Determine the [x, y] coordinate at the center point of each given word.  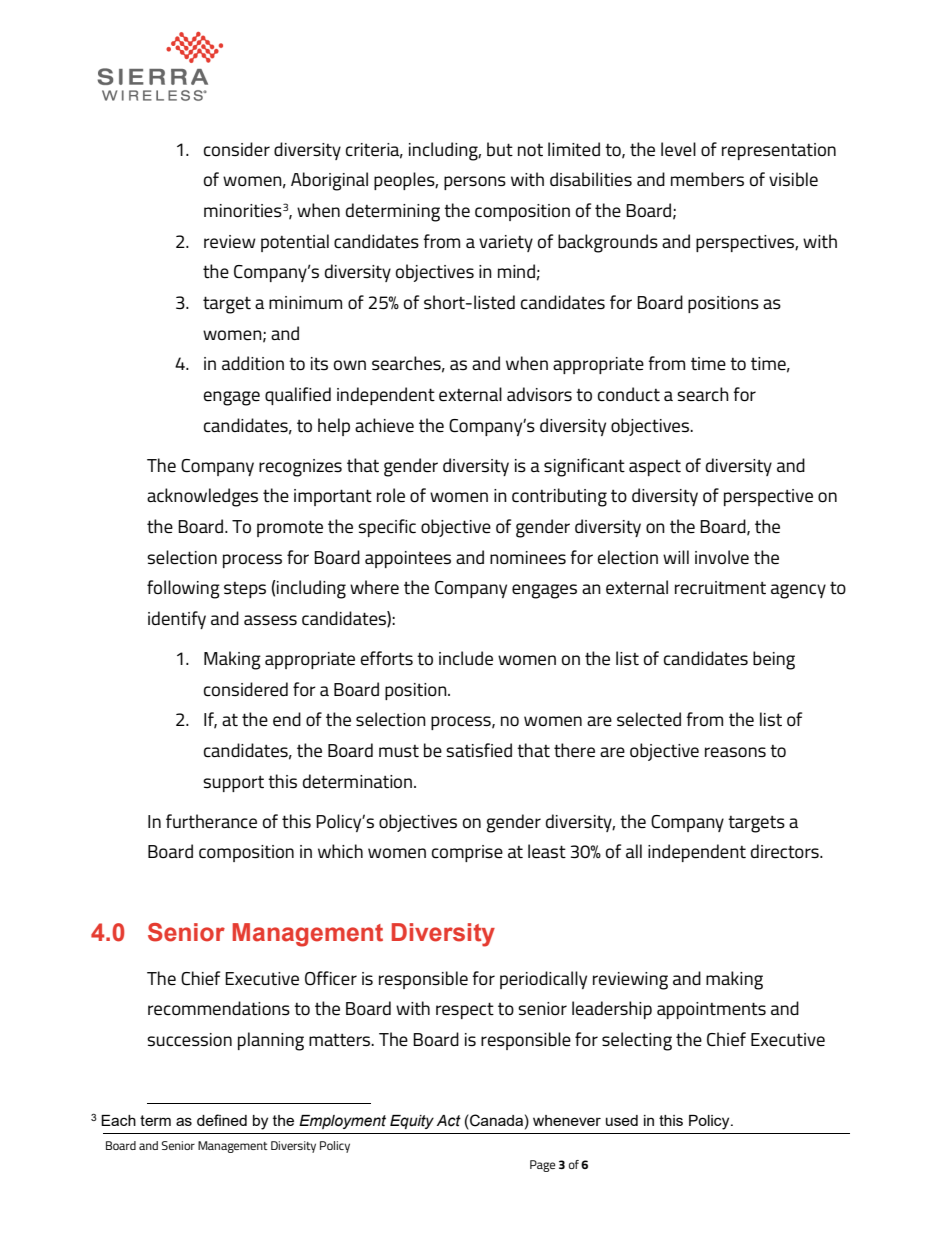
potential [295, 243]
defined [222, 1120]
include [466, 658]
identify [177, 620]
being [774, 660]
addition [253, 363]
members [707, 179]
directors [786, 851]
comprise [467, 853]
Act [449, 1121]
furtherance [211, 821]
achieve [384, 425]
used [622, 1120]
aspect [655, 468]
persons [475, 183]
